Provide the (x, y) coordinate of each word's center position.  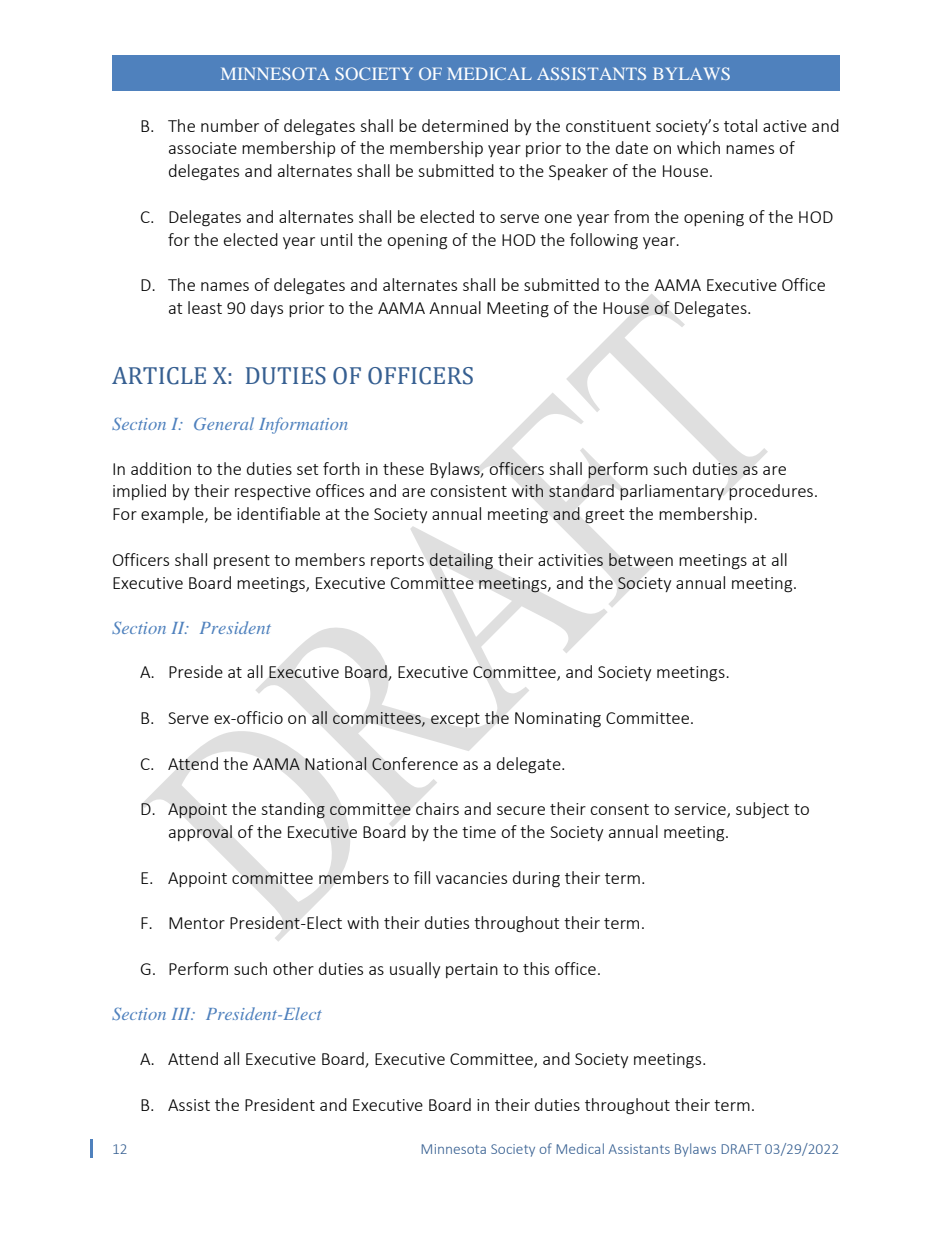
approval (200, 833)
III (183, 1014)
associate (203, 148)
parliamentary (672, 492)
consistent (468, 491)
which (698, 147)
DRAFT (741, 1149)
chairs (437, 808)
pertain (472, 970)
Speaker (578, 172)
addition (161, 468)
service (701, 810)
